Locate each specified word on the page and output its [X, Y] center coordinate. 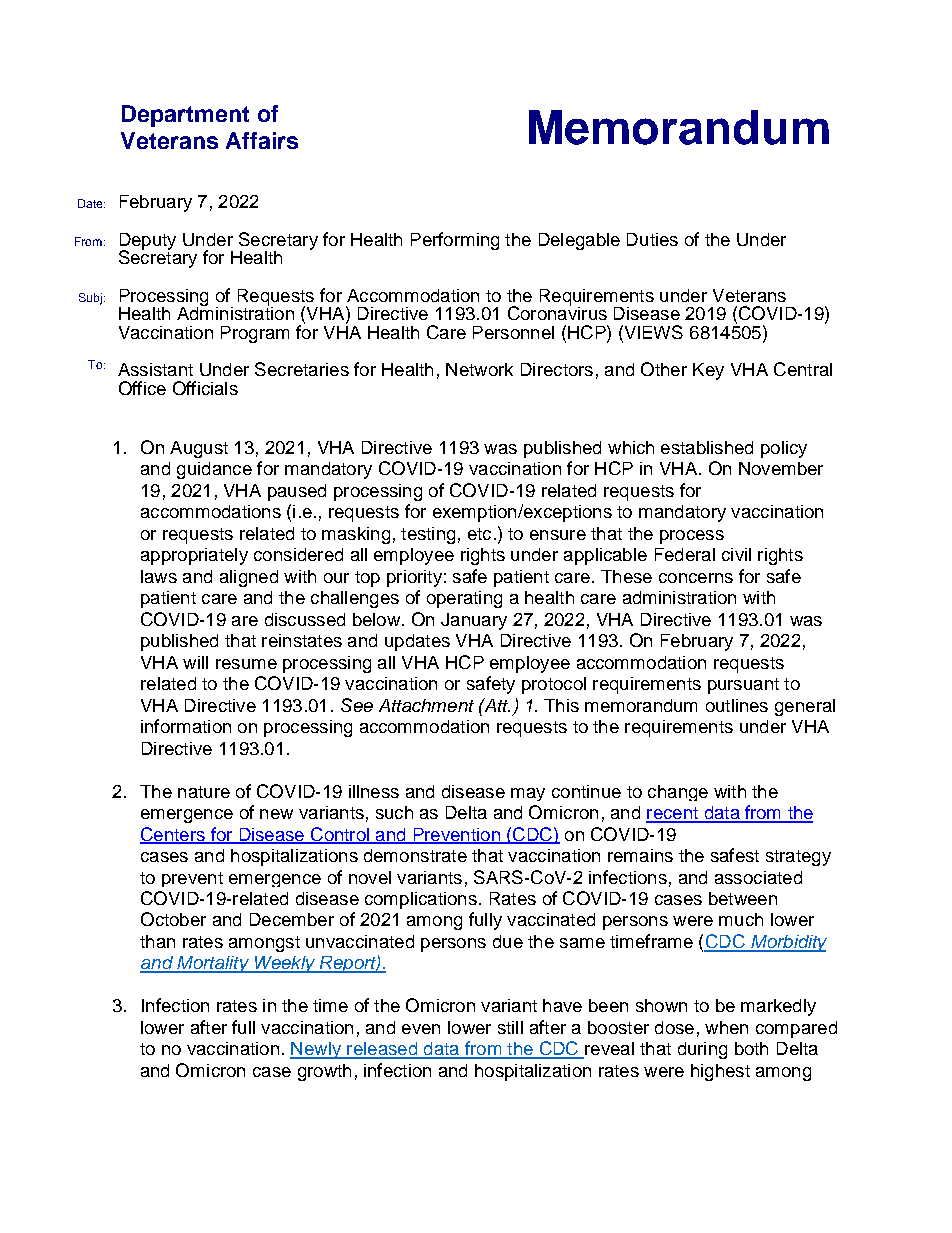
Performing [455, 241]
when [726, 1027]
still [510, 1027]
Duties [652, 239]
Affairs [262, 140]
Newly [317, 1050]
